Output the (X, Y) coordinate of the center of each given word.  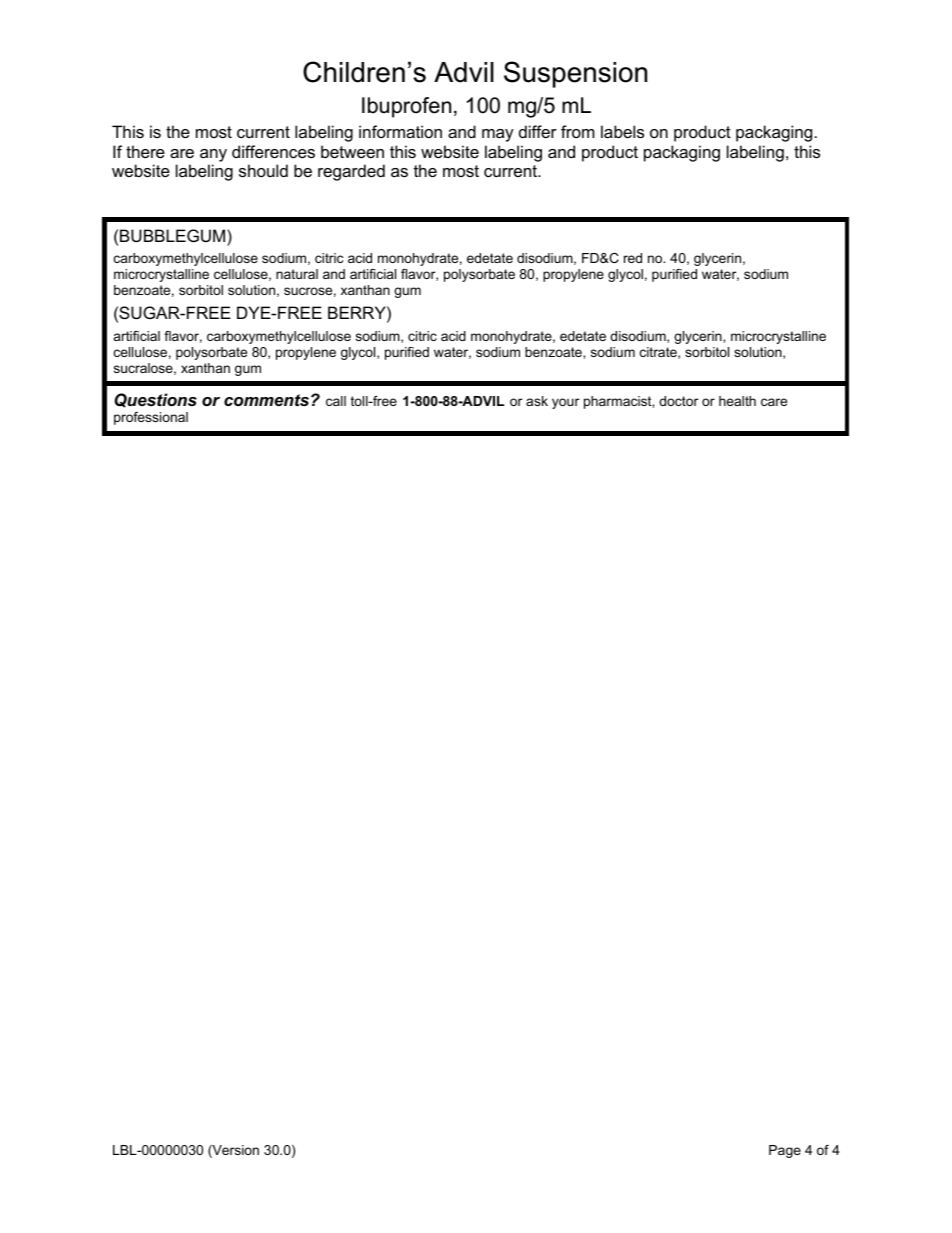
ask (537, 401)
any (213, 155)
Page (785, 1151)
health (737, 401)
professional (151, 418)
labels (622, 131)
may (498, 135)
